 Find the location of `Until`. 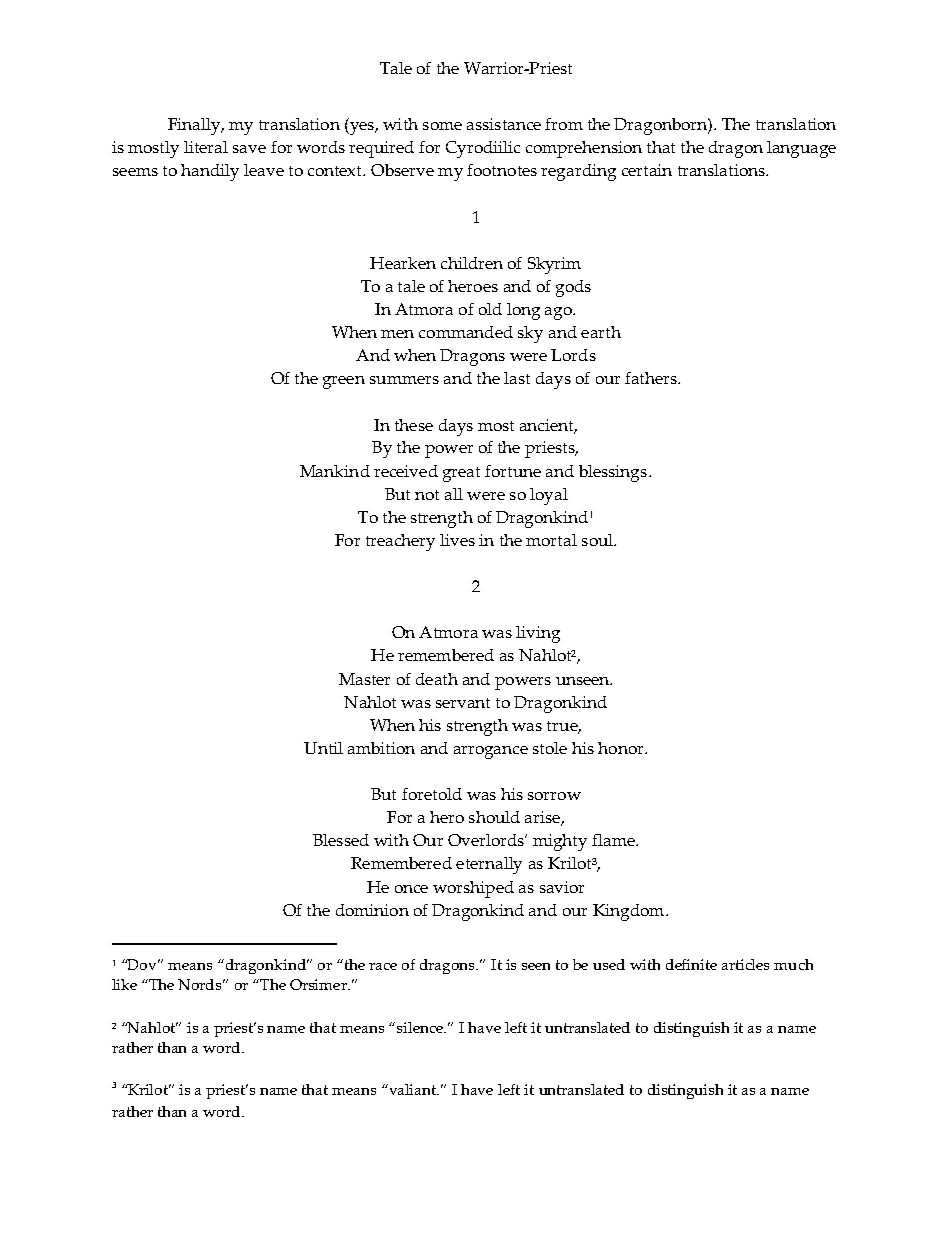

Until is located at coordinates (323, 748).
